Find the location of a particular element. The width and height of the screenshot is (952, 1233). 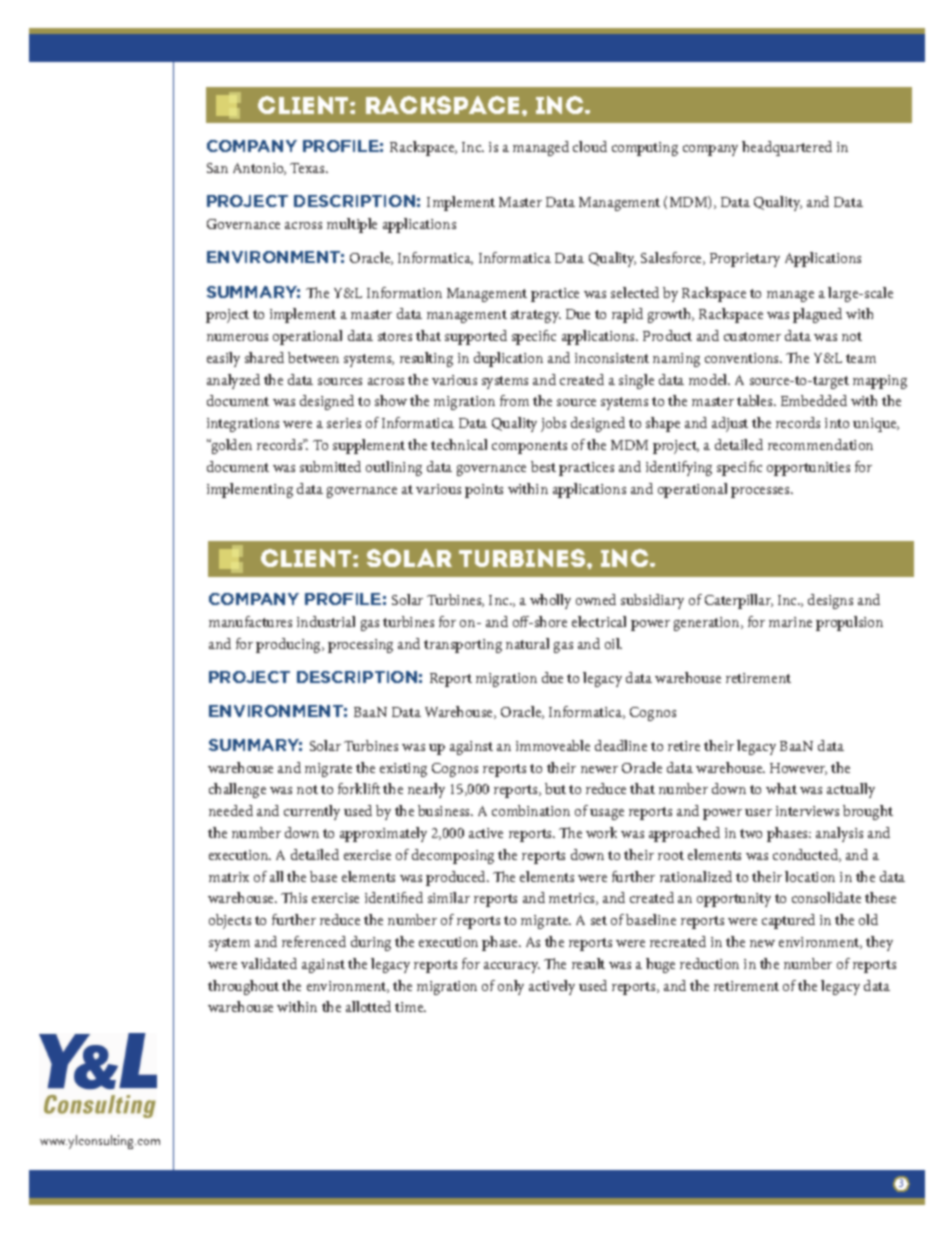

cloud is located at coordinates (590, 146).
